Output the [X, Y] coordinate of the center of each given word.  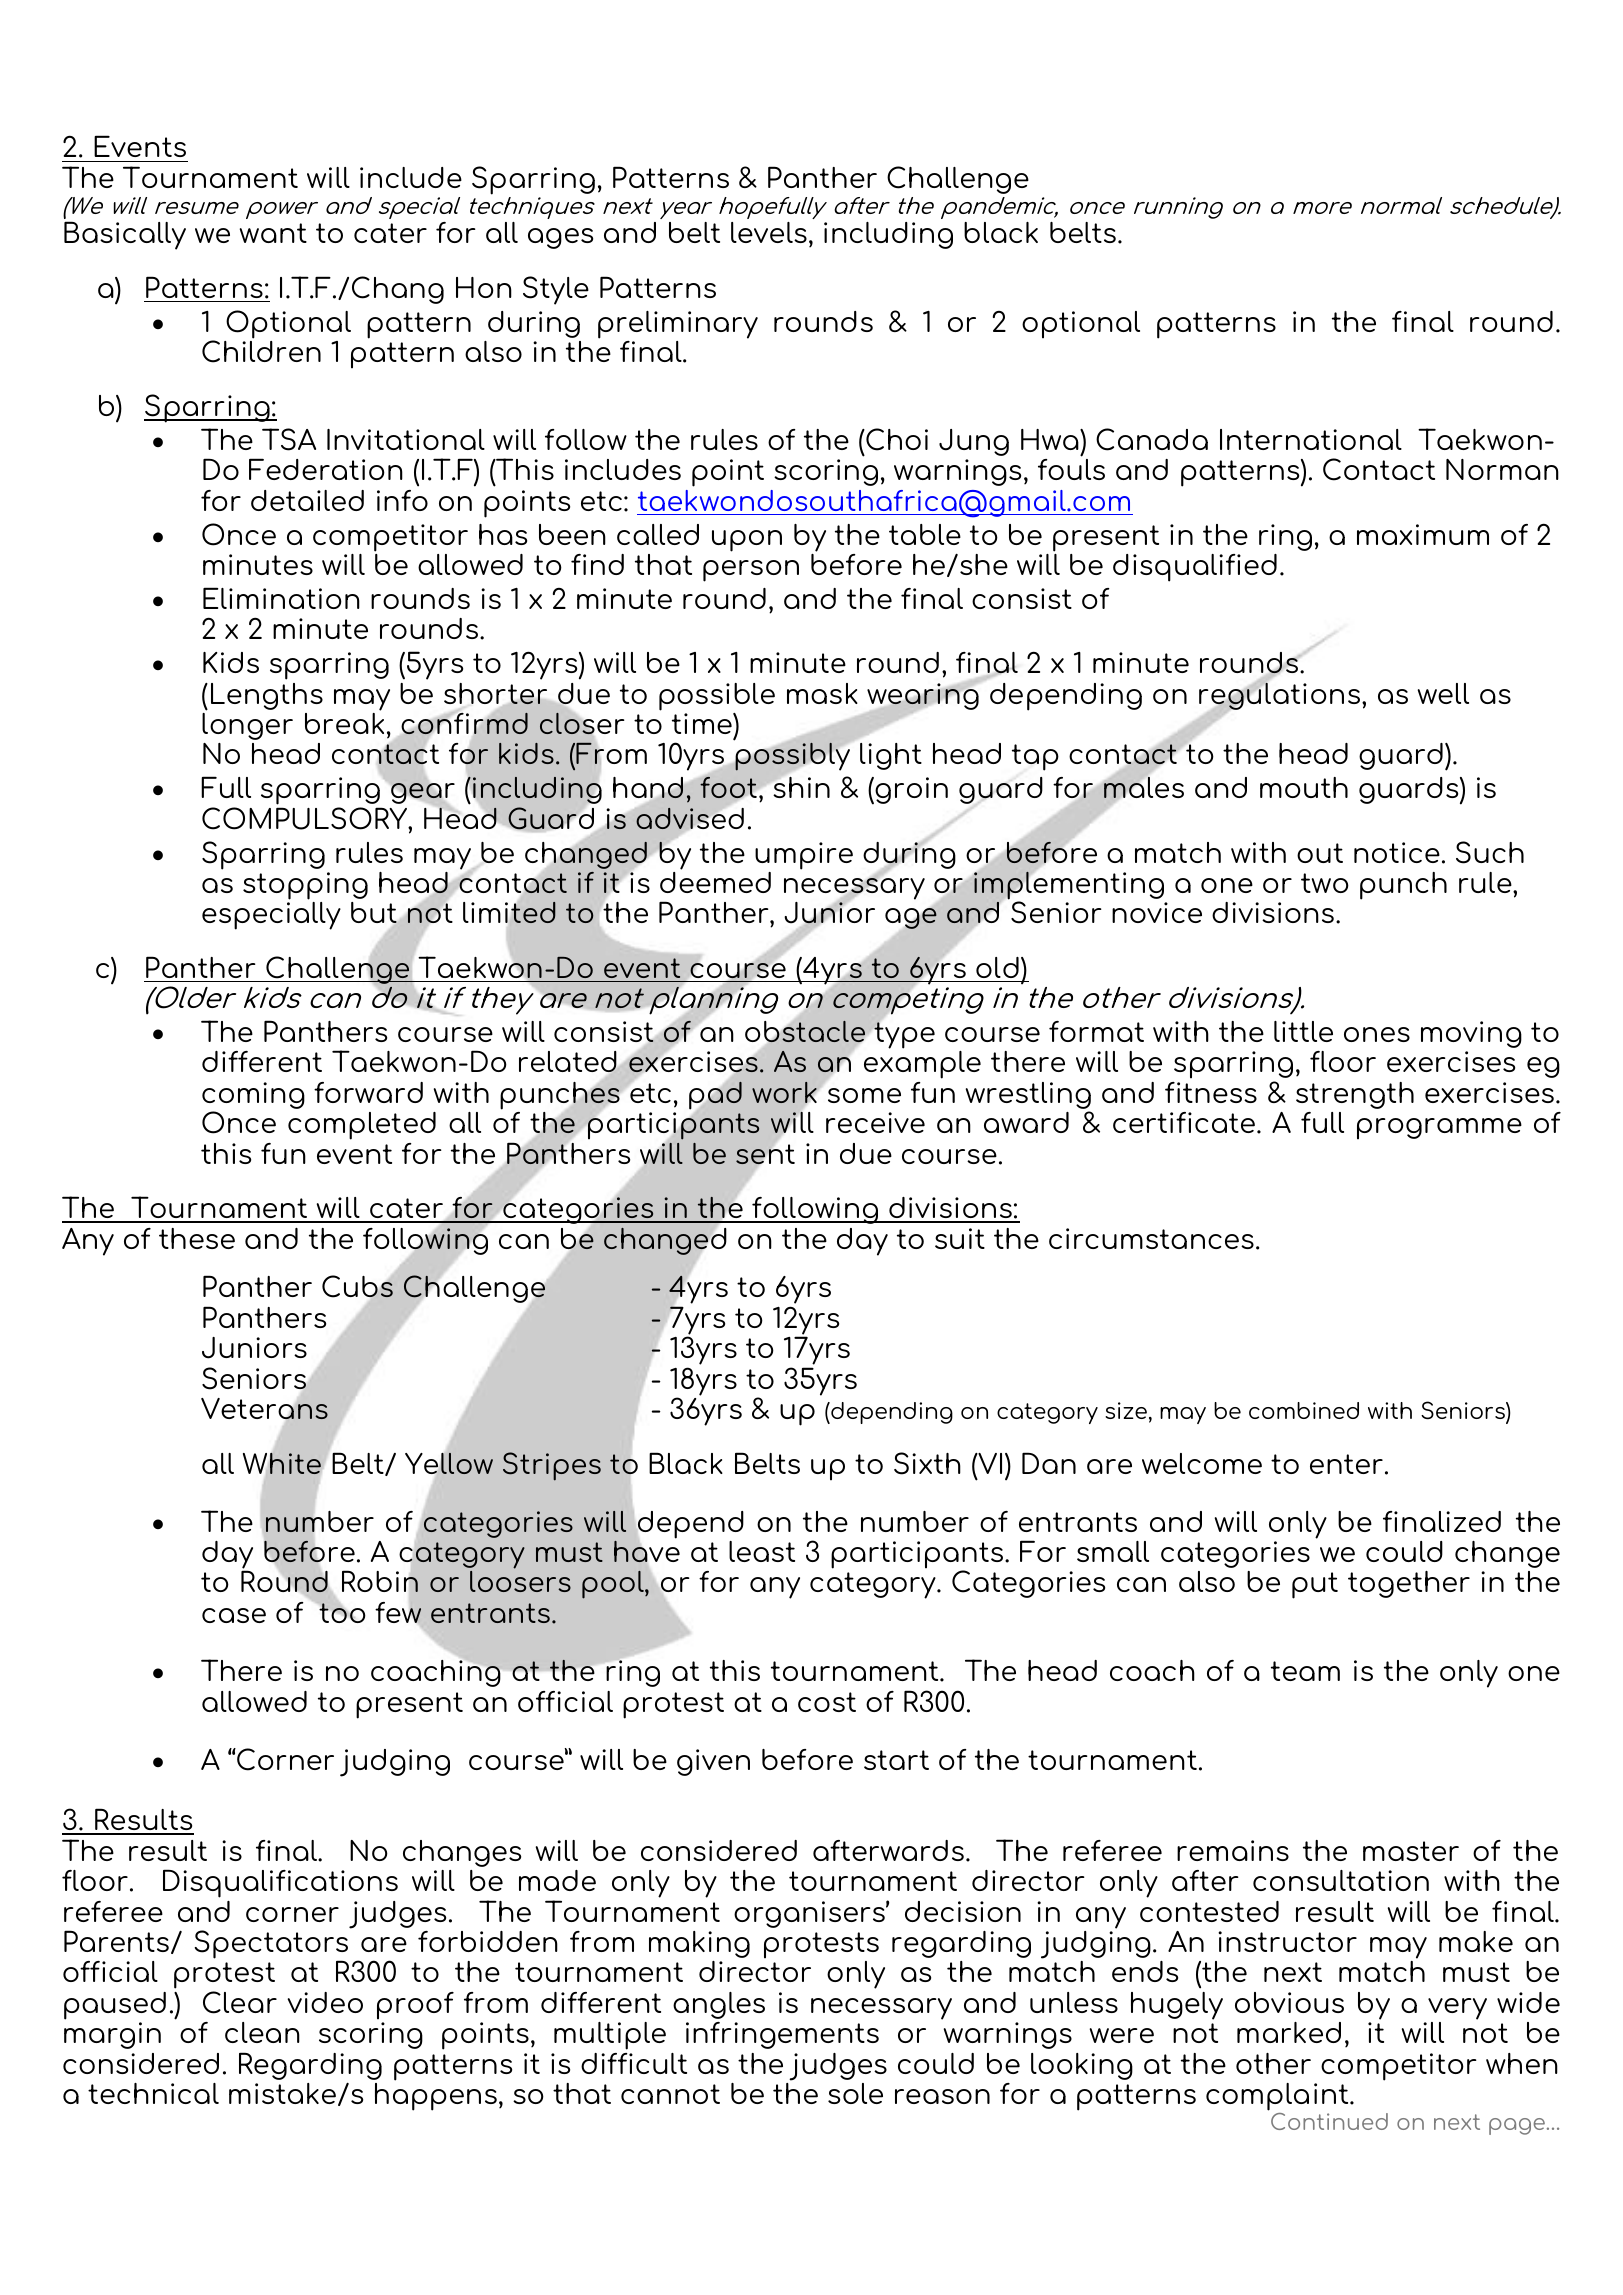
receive [875, 1122]
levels [769, 232]
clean [262, 2032]
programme [1439, 1129]
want [273, 233]
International [1311, 439]
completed [362, 1126]
